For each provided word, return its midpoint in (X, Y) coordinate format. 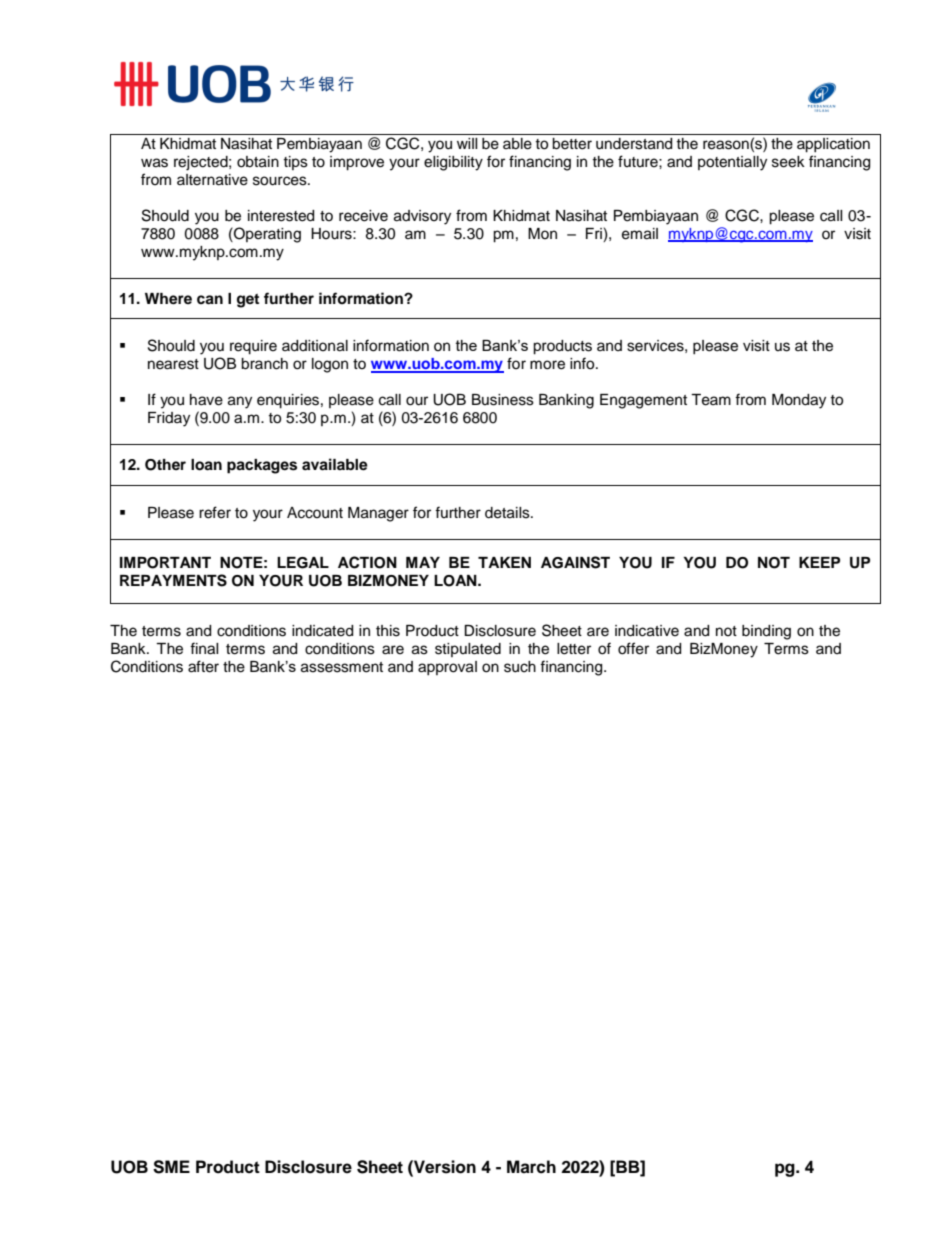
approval (447, 668)
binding (766, 632)
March (531, 1167)
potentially (732, 163)
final (204, 648)
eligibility (453, 163)
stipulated (468, 650)
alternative (212, 180)
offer (633, 648)
